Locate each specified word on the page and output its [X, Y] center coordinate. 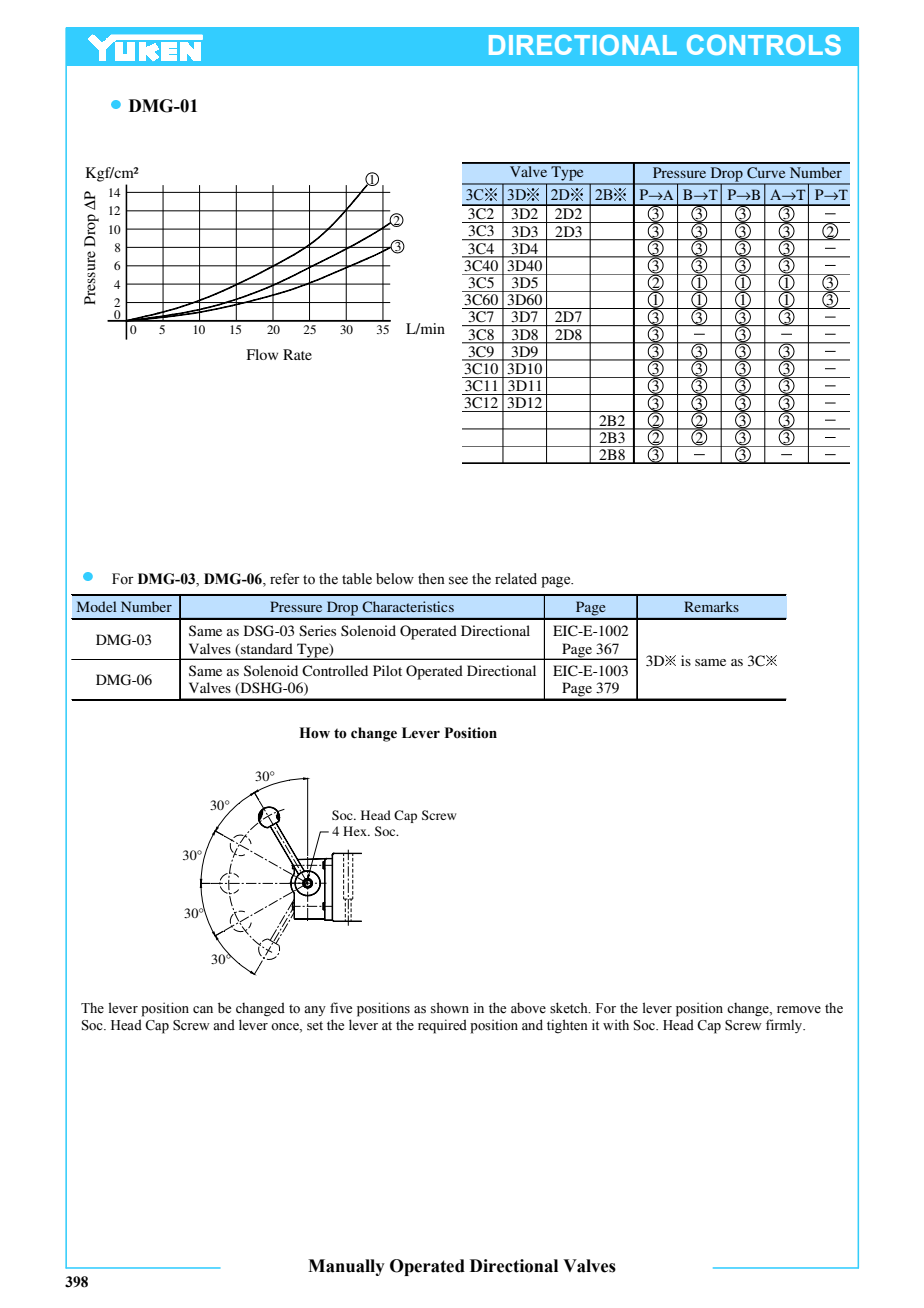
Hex [356, 831]
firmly [785, 1026]
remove [799, 1010]
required [442, 1026]
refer [285, 579]
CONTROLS [764, 45]
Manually [346, 1267]
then [431, 579]
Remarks [711, 606]
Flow [262, 354]
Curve [766, 172]
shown [450, 1008]
